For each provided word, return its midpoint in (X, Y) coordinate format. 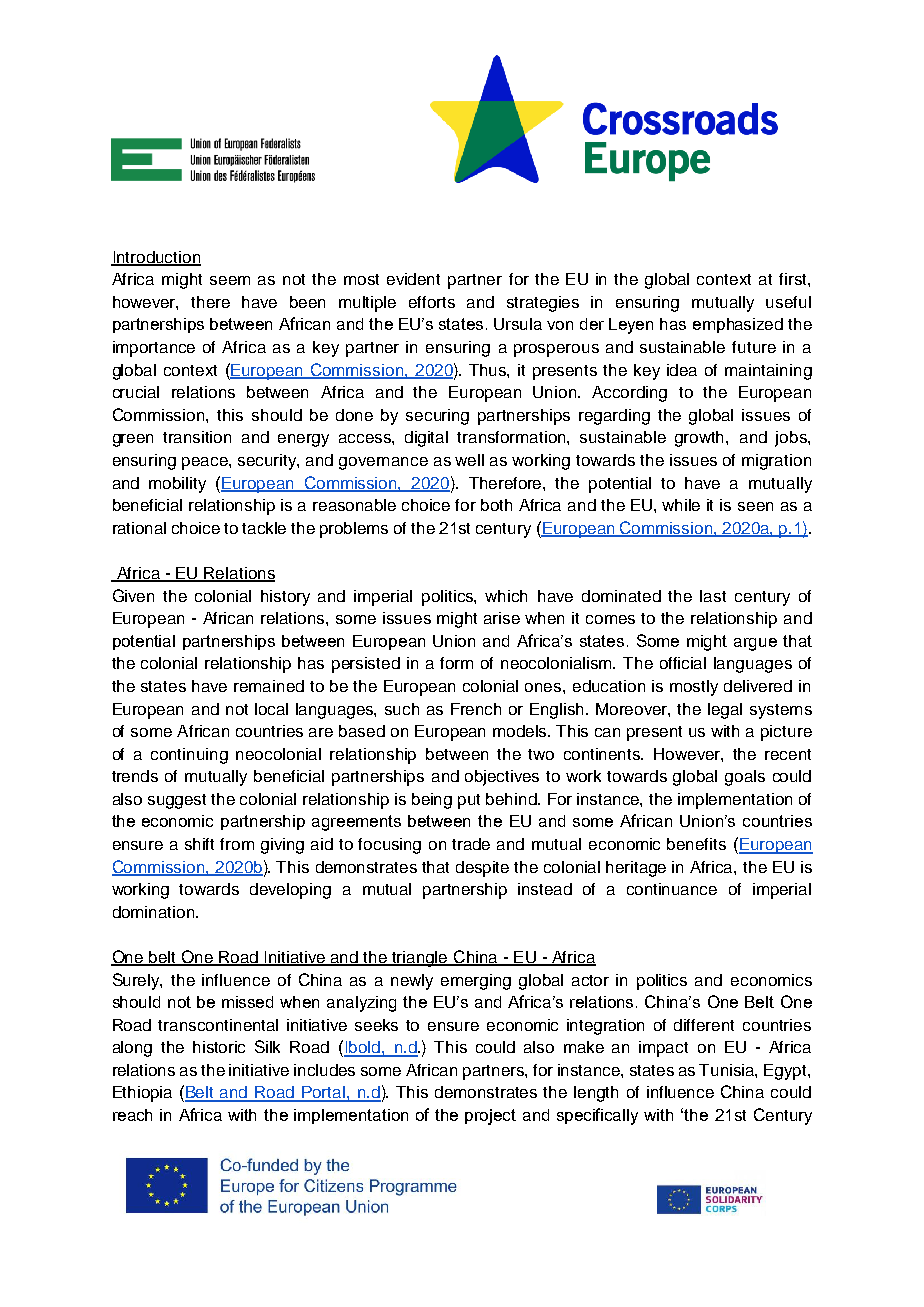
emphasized (738, 325)
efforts (432, 302)
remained (269, 686)
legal (725, 711)
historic (219, 1047)
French (476, 709)
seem (230, 280)
